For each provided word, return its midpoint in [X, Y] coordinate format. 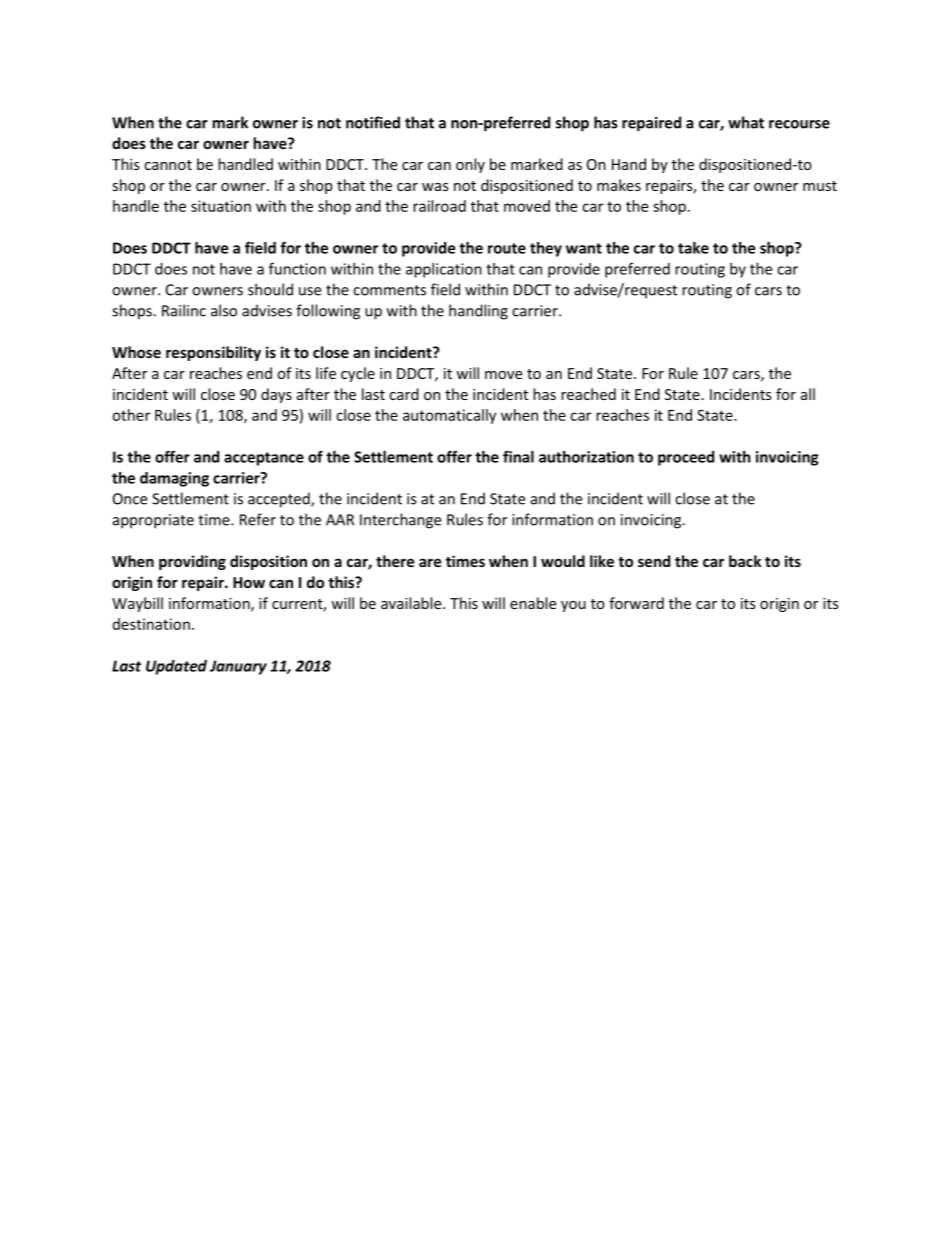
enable [533, 603]
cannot [168, 165]
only [470, 165]
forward [636, 603]
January [238, 667]
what [746, 122]
